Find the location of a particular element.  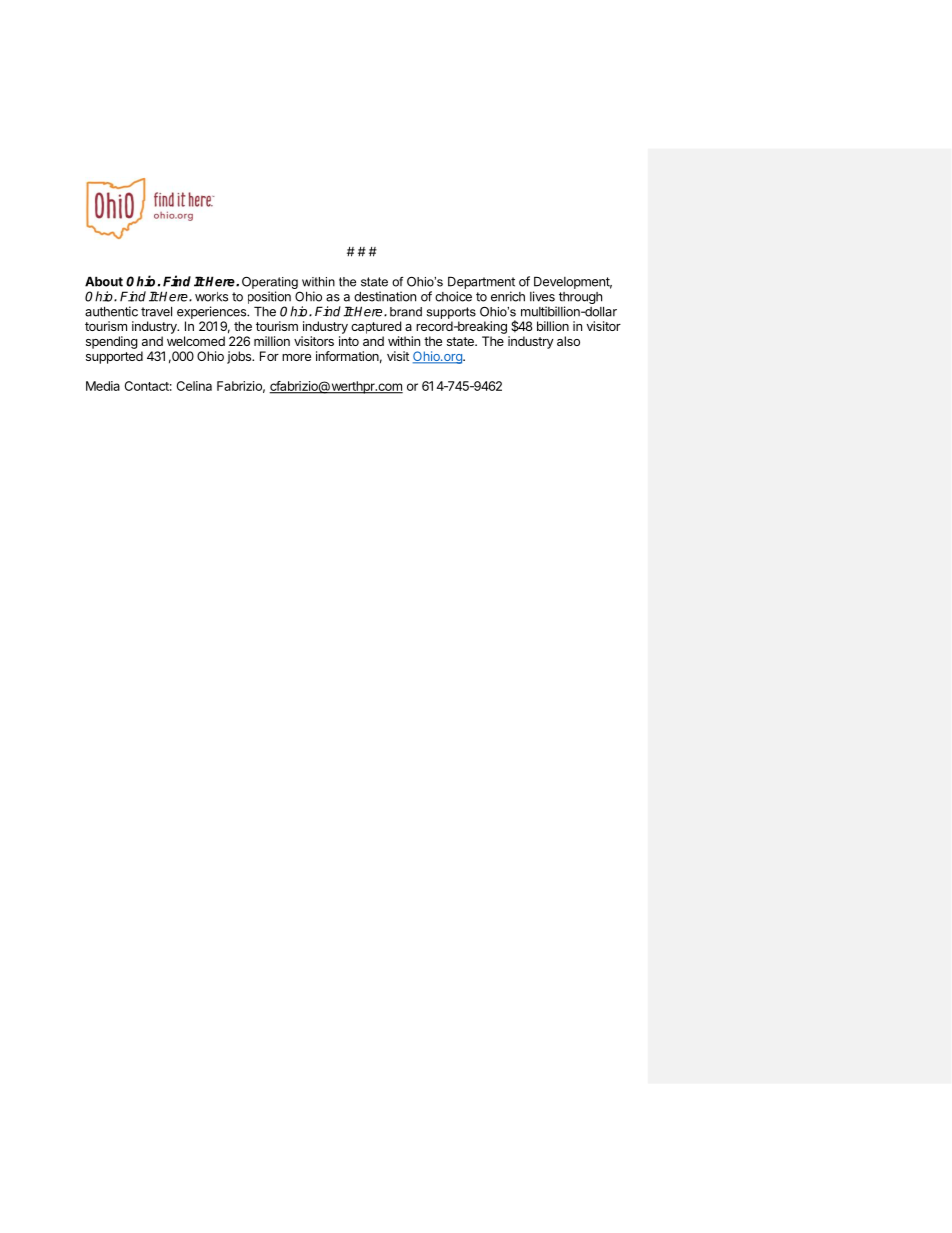

Operating is located at coordinates (270, 282).
